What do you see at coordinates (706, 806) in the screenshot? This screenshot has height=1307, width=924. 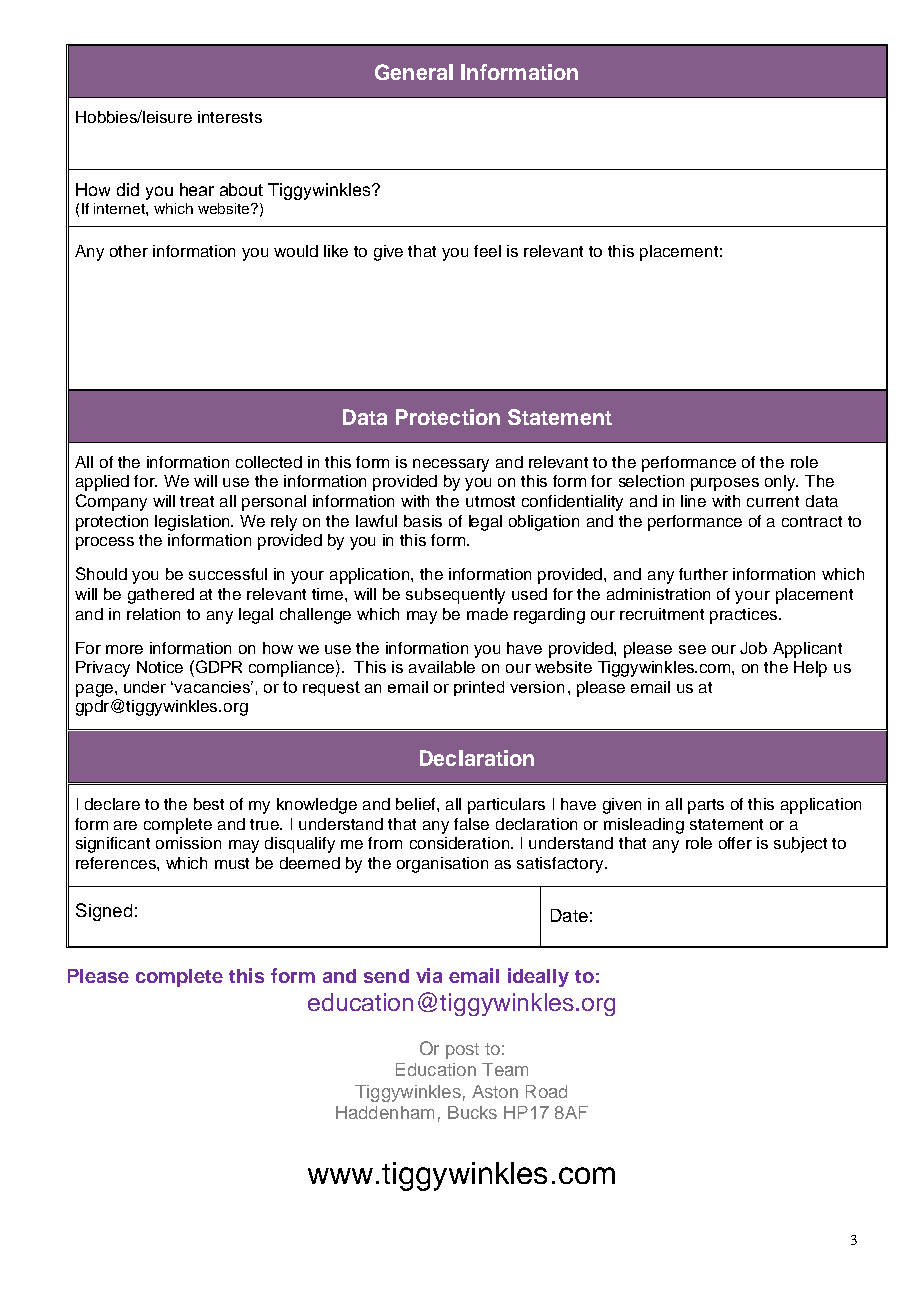 I see `parts` at bounding box center [706, 806].
